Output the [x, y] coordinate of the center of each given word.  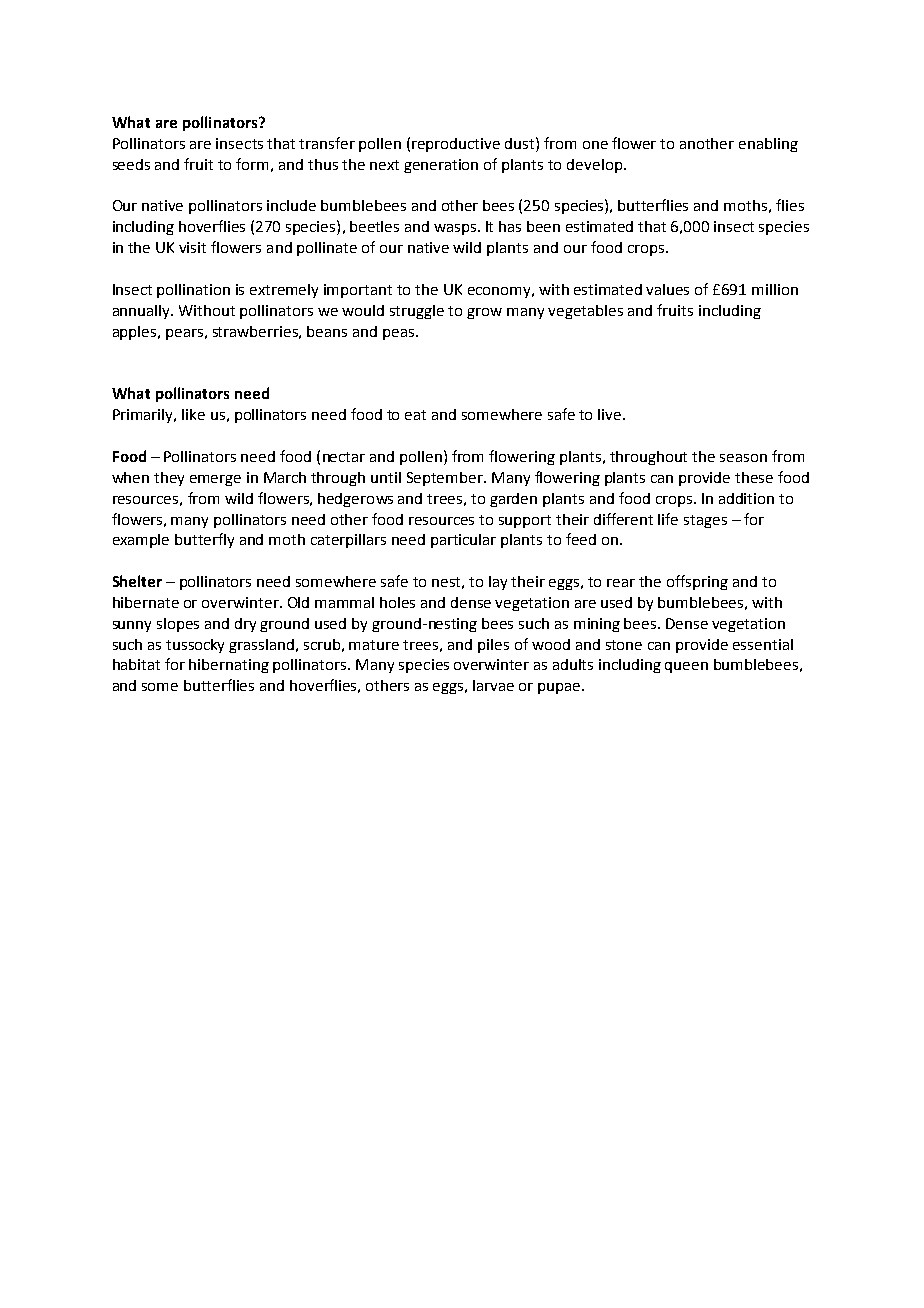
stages [705, 521]
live [611, 414]
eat [415, 415]
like [193, 414]
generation [441, 166]
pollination [193, 291]
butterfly [204, 540]
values [667, 289]
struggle [417, 312]
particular [463, 541]
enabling [768, 145]
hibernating [229, 666]
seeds [131, 164]
